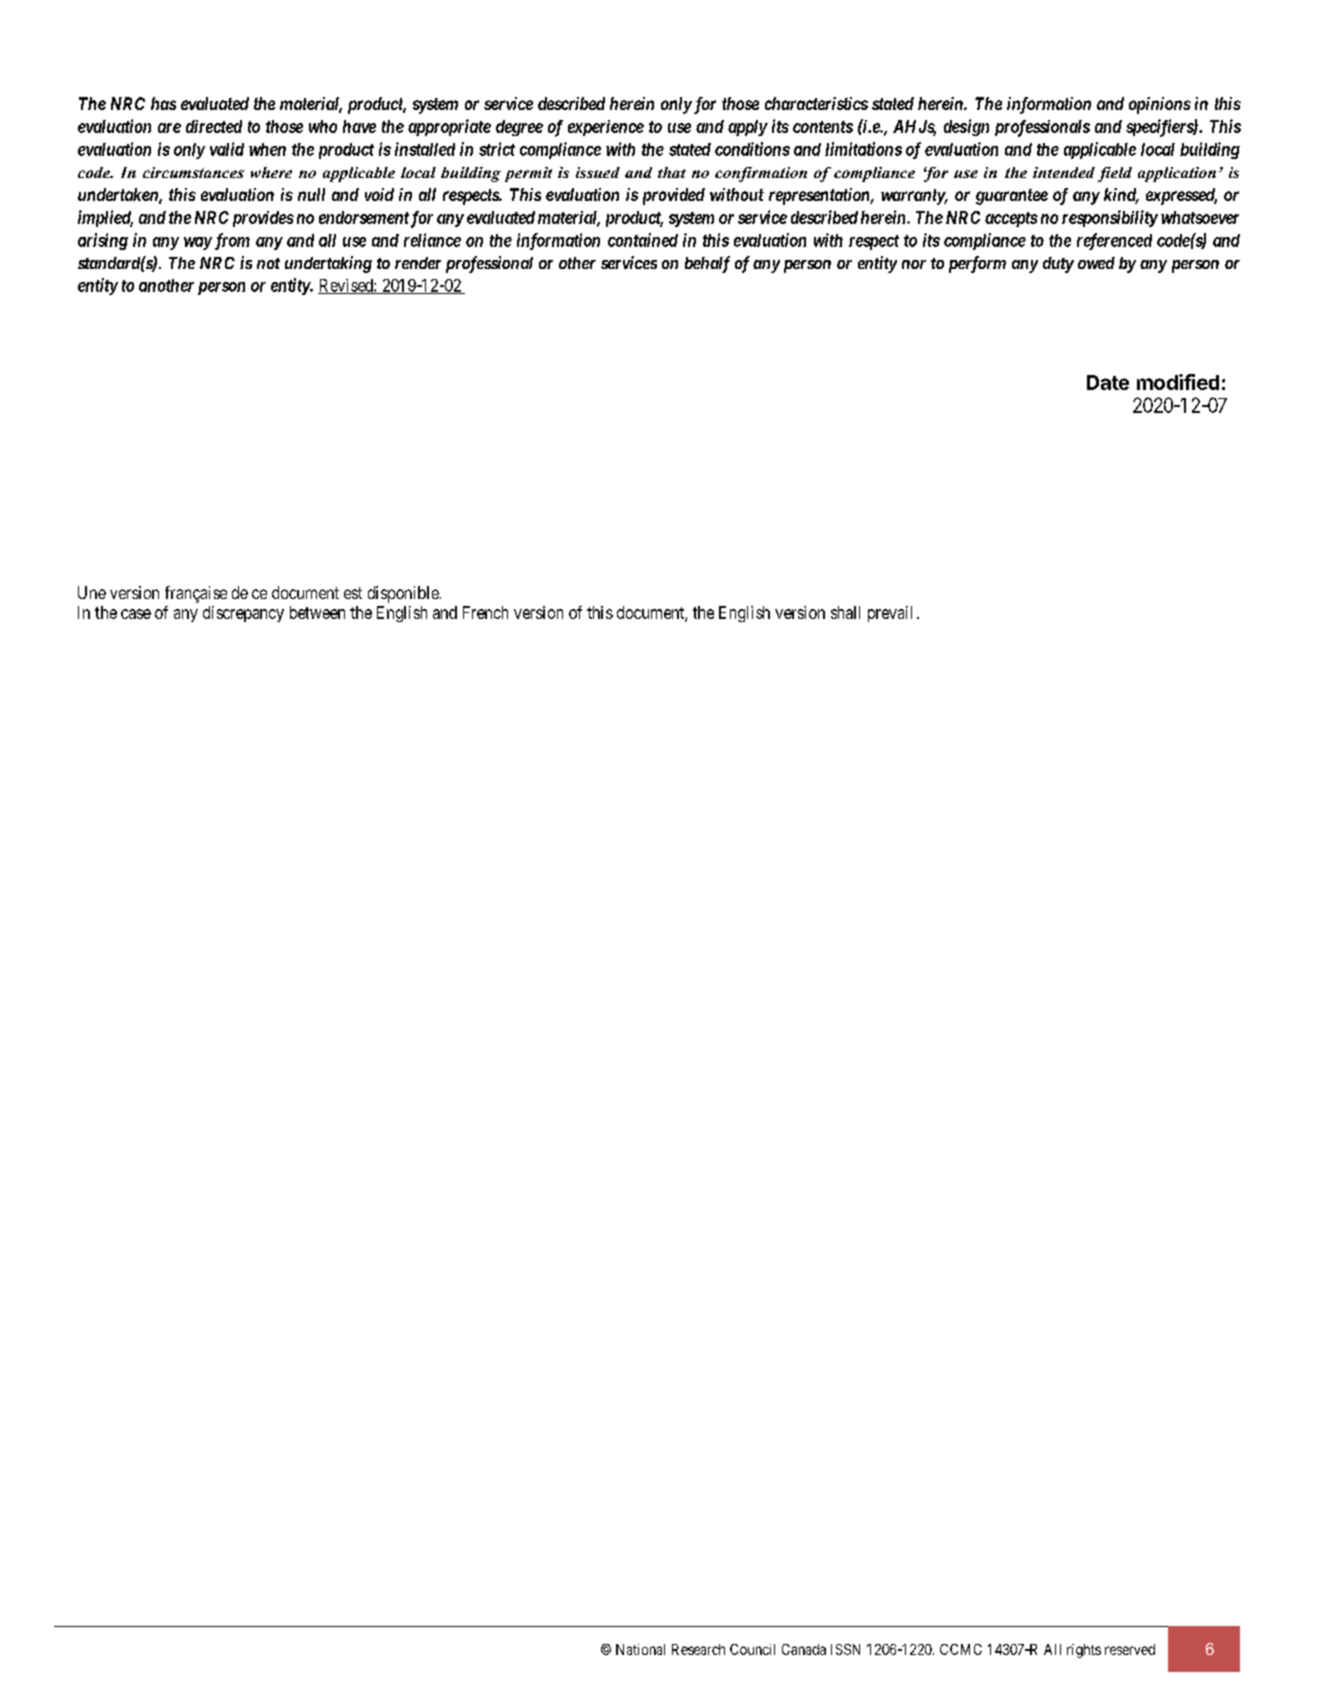 The width and height of the screenshot is (1317, 1704). I want to click on valid, so click(227, 149).
